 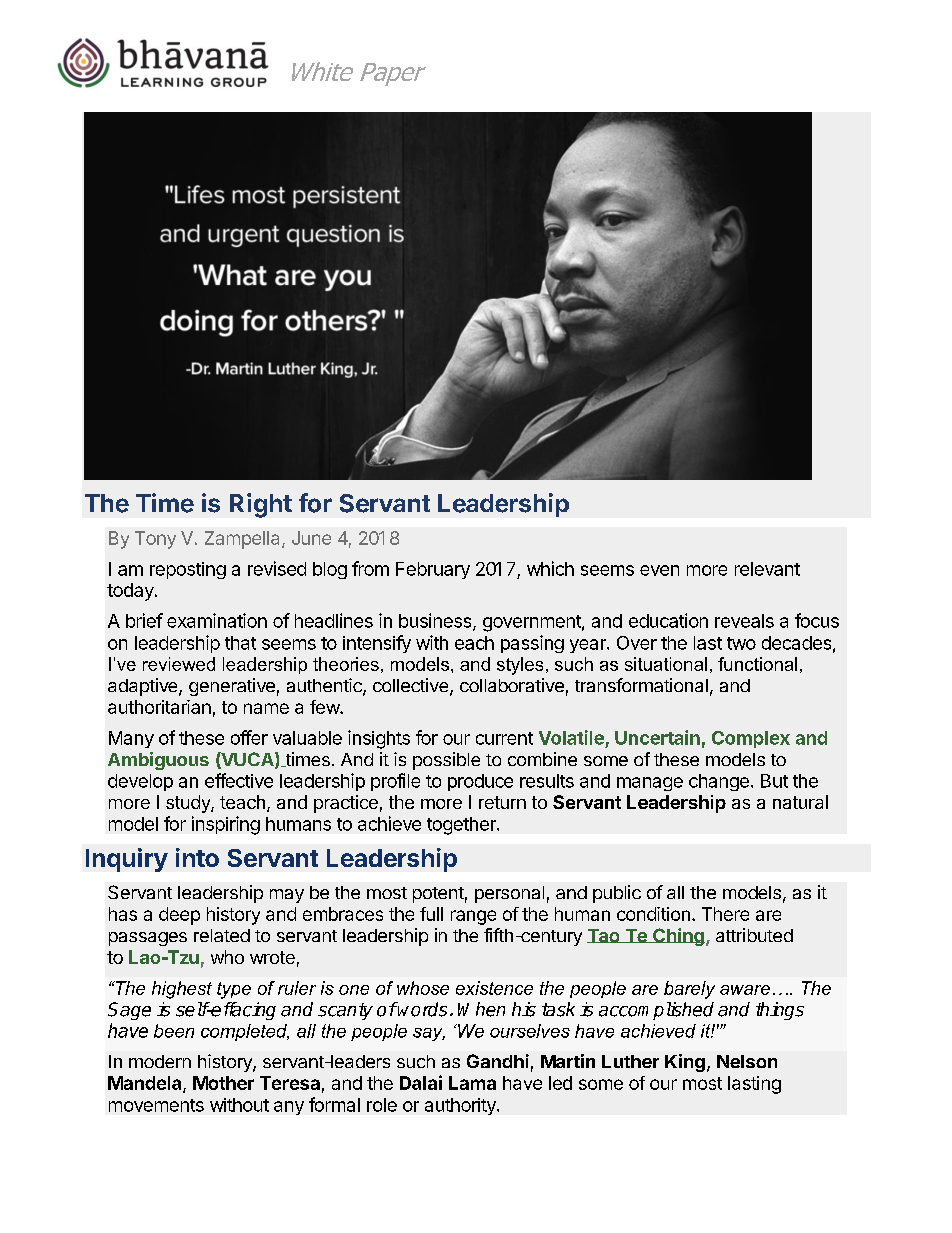 I want to click on range, so click(x=473, y=917).
